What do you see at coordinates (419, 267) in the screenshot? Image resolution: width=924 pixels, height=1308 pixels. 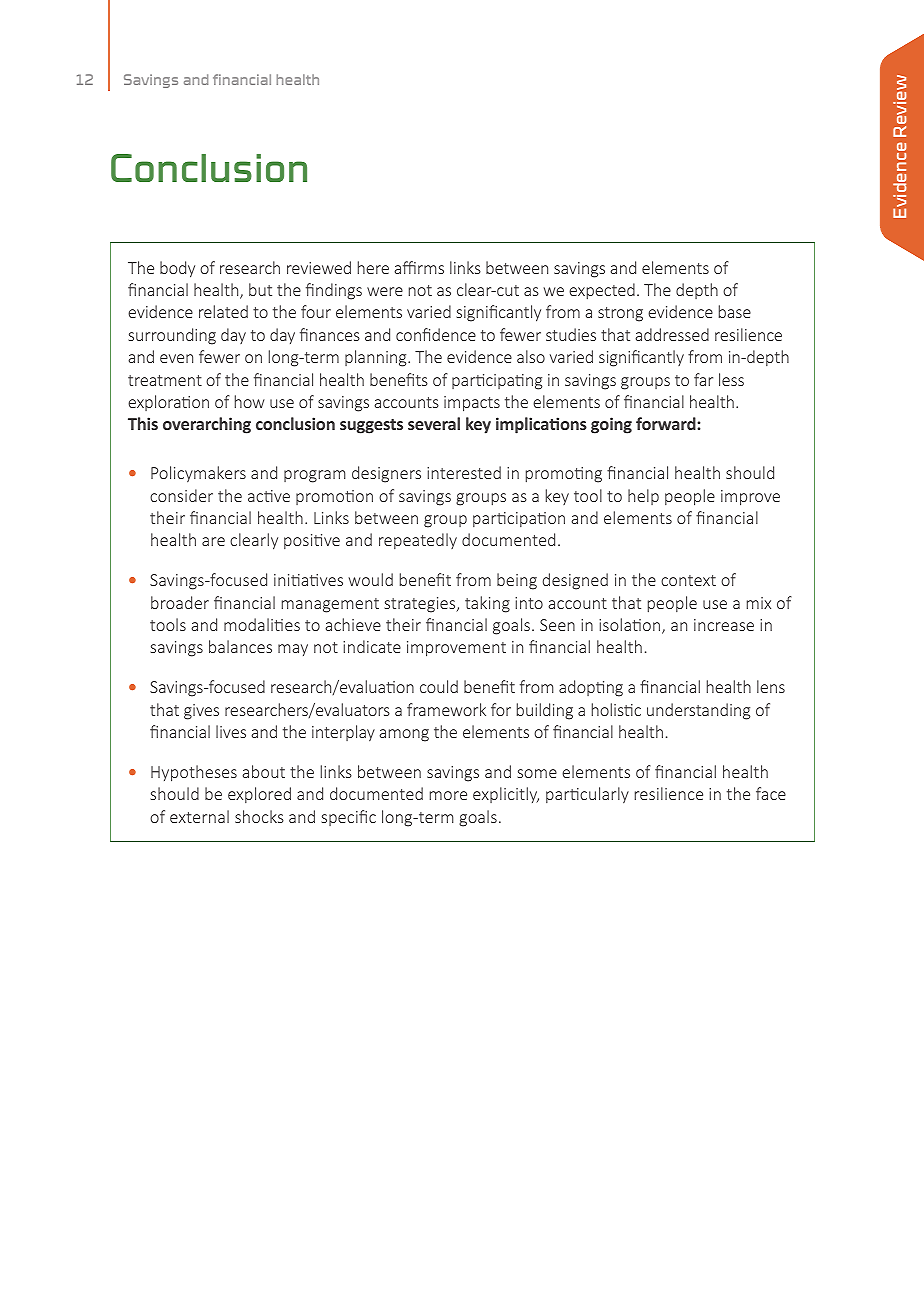 I see `affirms` at bounding box center [419, 267].
